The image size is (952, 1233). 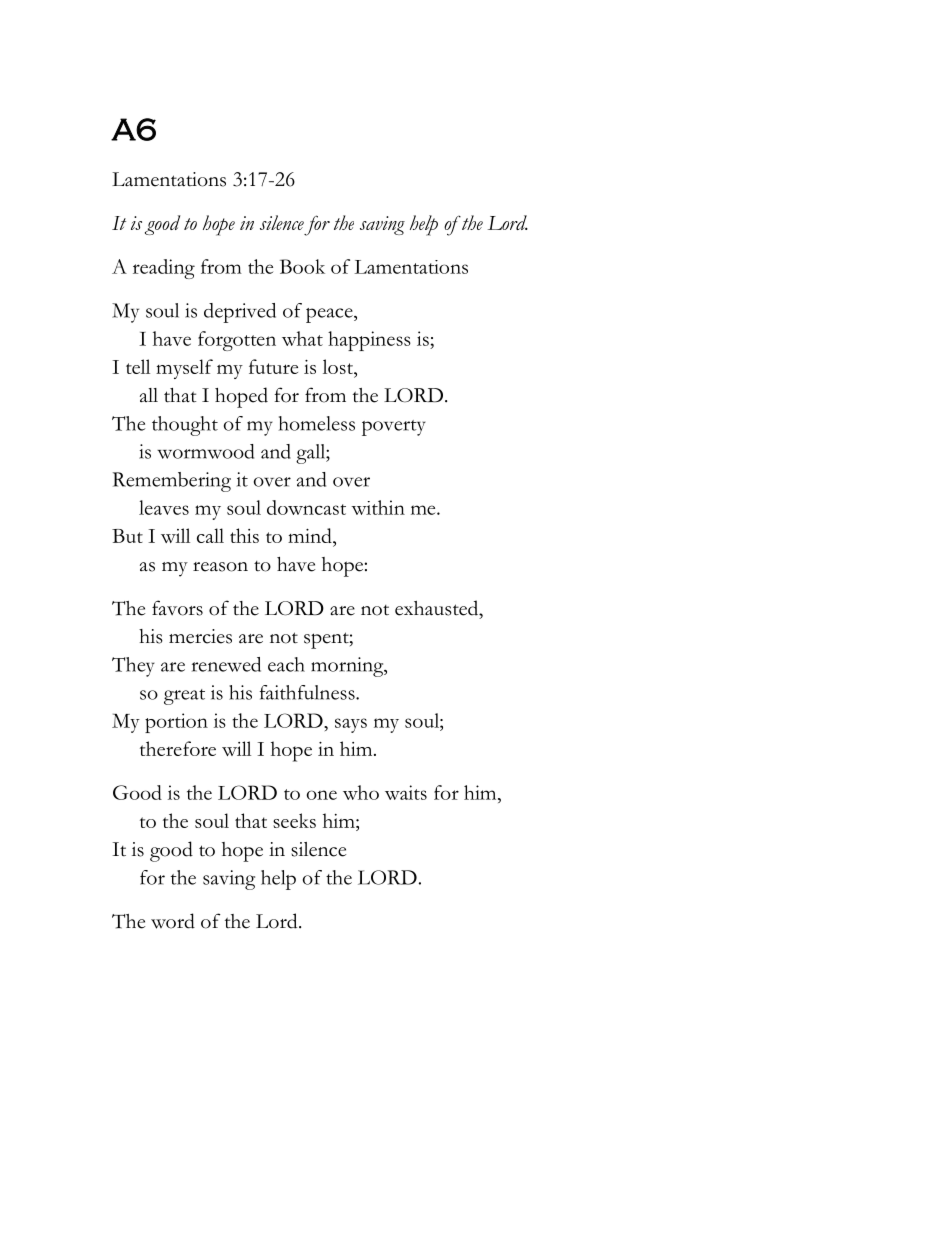 What do you see at coordinates (185, 426) in the screenshot?
I see `thought` at bounding box center [185, 426].
